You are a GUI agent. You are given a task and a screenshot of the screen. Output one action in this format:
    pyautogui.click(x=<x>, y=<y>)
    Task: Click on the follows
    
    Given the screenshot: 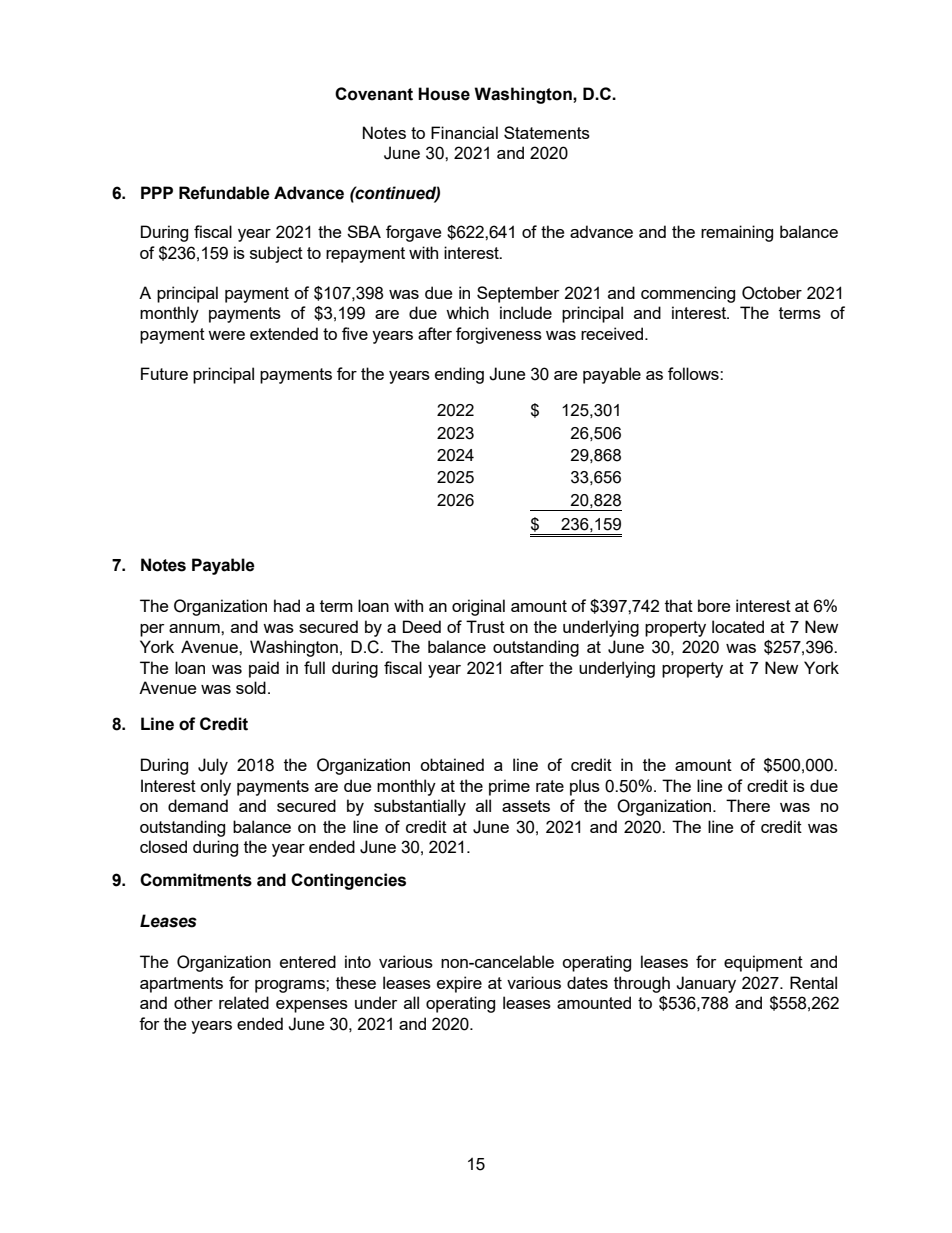 What is the action you would take?
    pyautogui.click(x=694, y=373)
